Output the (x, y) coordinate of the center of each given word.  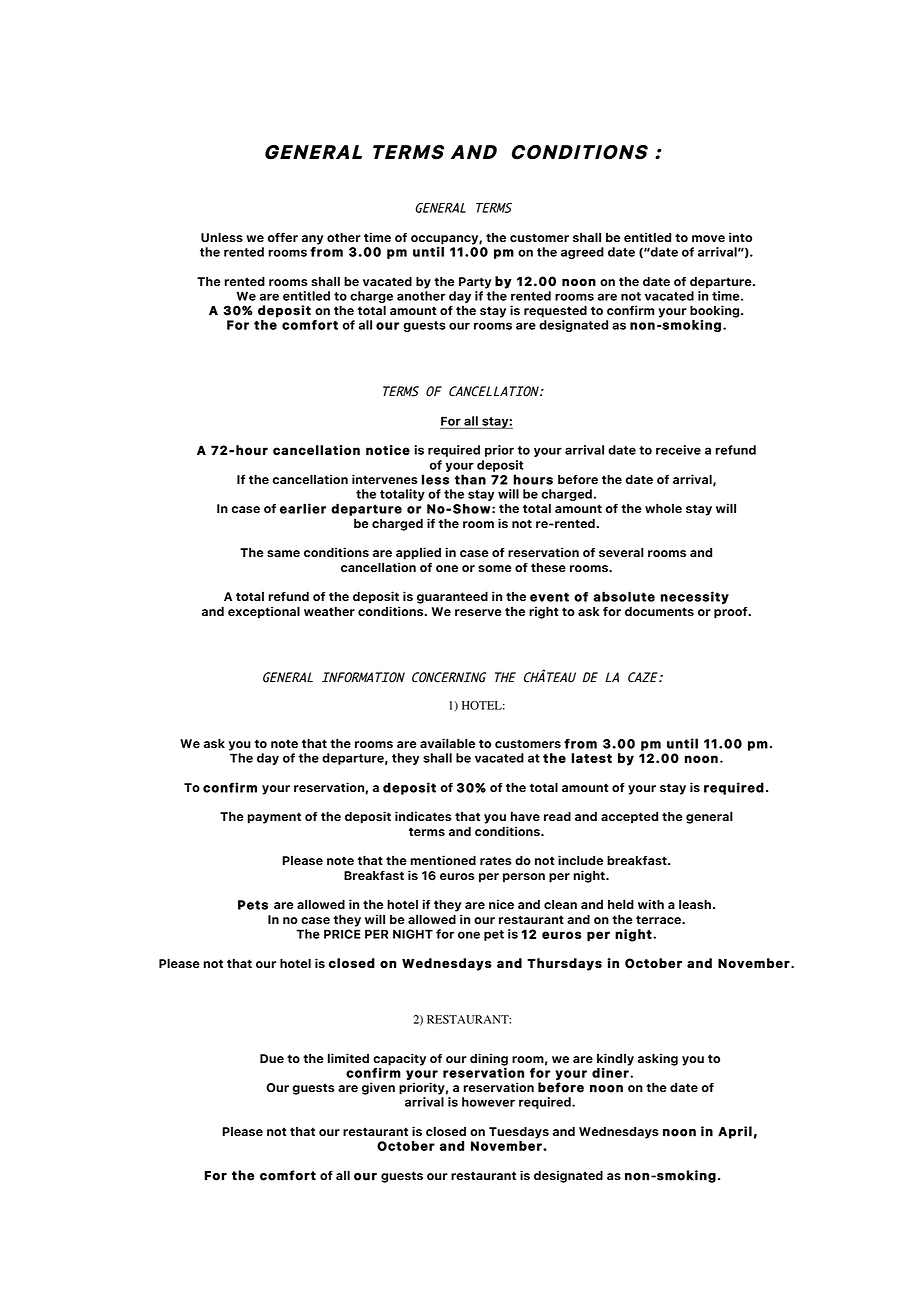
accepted (629, 817)
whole (663, 508)
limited (348, 1058)
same (283, 554)
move (708, 238)
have (525, 816)
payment (274, 818)
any (312, 240)
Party (475, 283)
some (495, 569)
